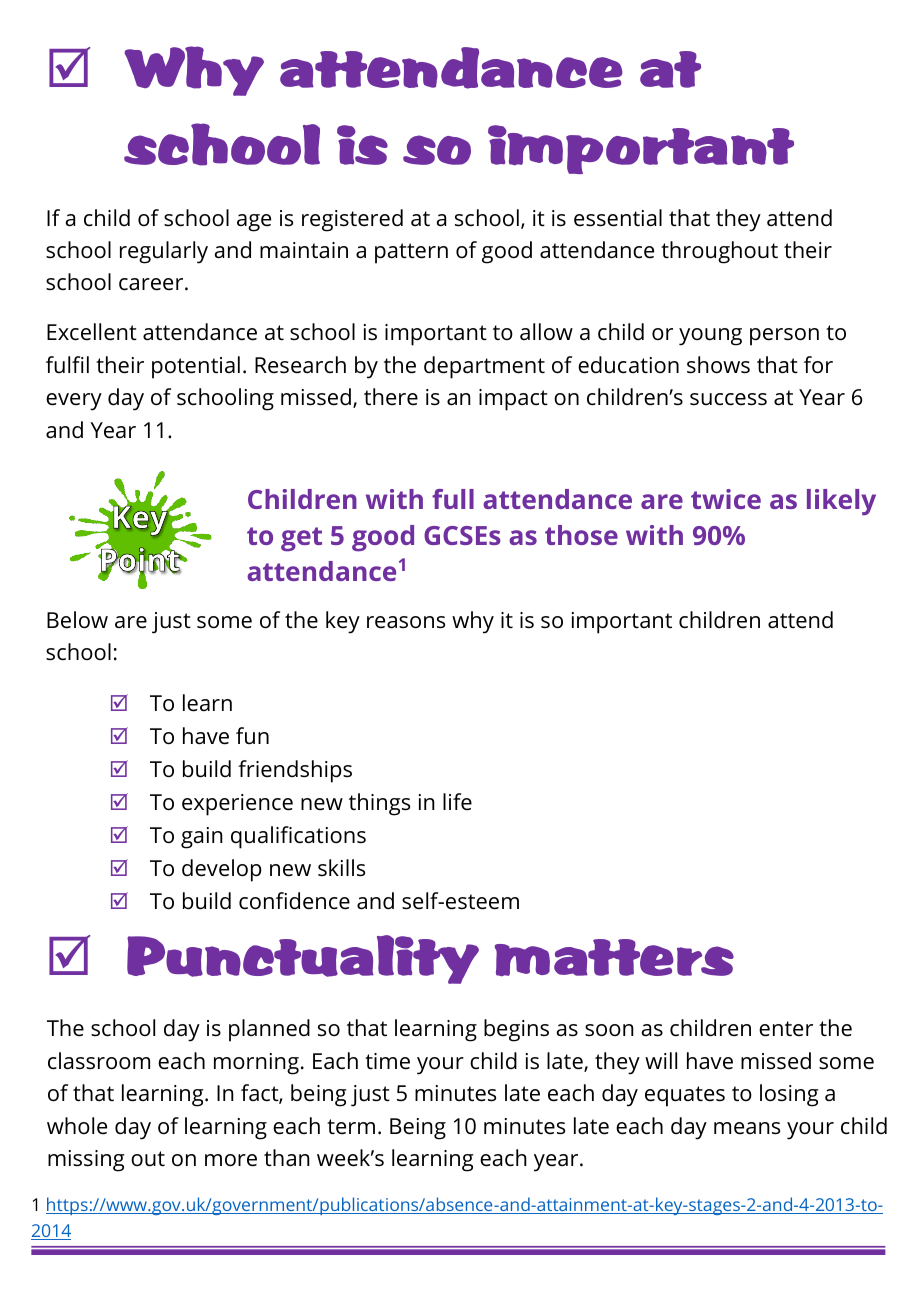  I want to click on matters, so click(614, 957).
